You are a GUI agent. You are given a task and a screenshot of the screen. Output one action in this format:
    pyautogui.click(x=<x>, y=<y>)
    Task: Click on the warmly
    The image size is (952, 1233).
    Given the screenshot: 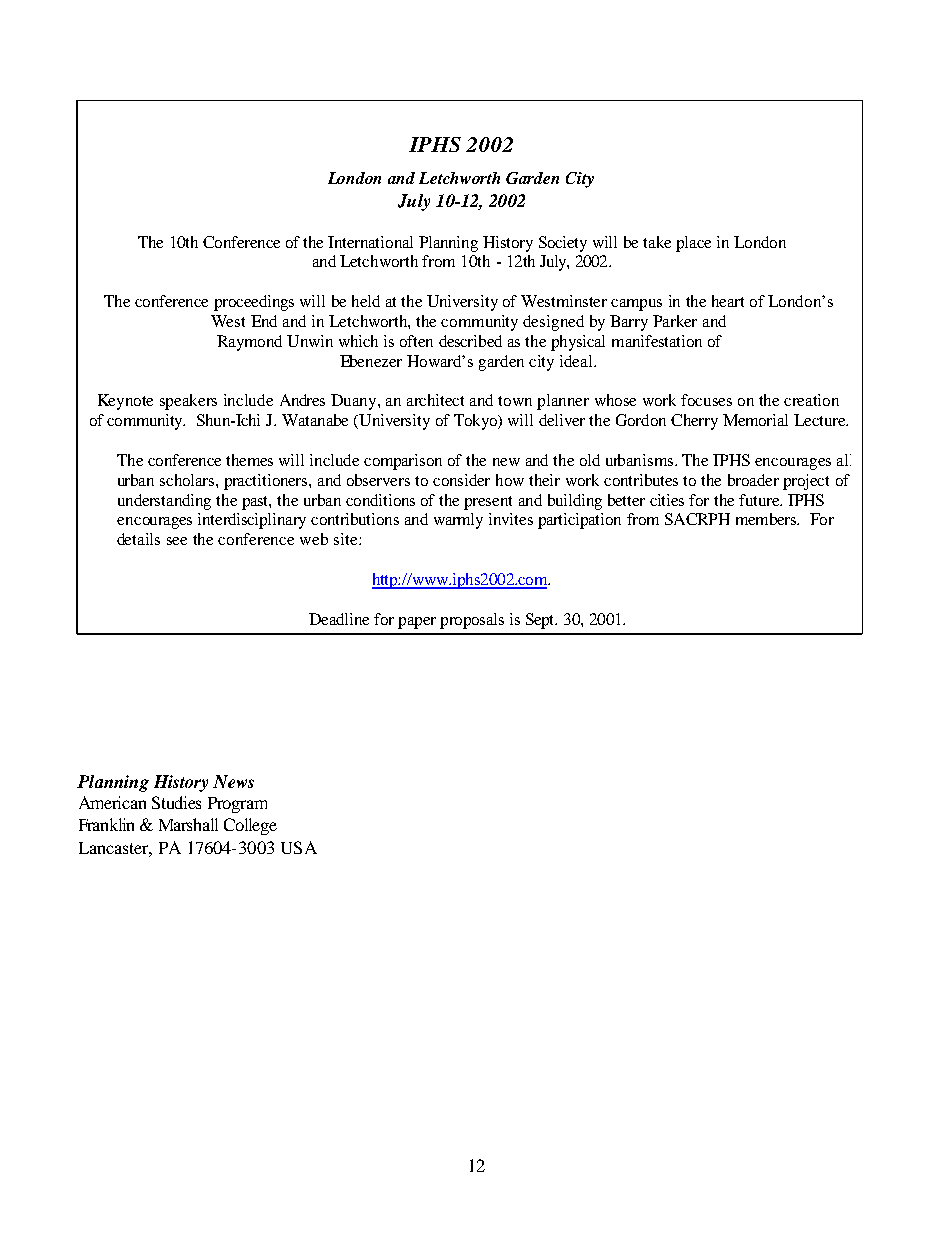 What is the action you would take?
    pyautogui.click(x=458, y=521)
